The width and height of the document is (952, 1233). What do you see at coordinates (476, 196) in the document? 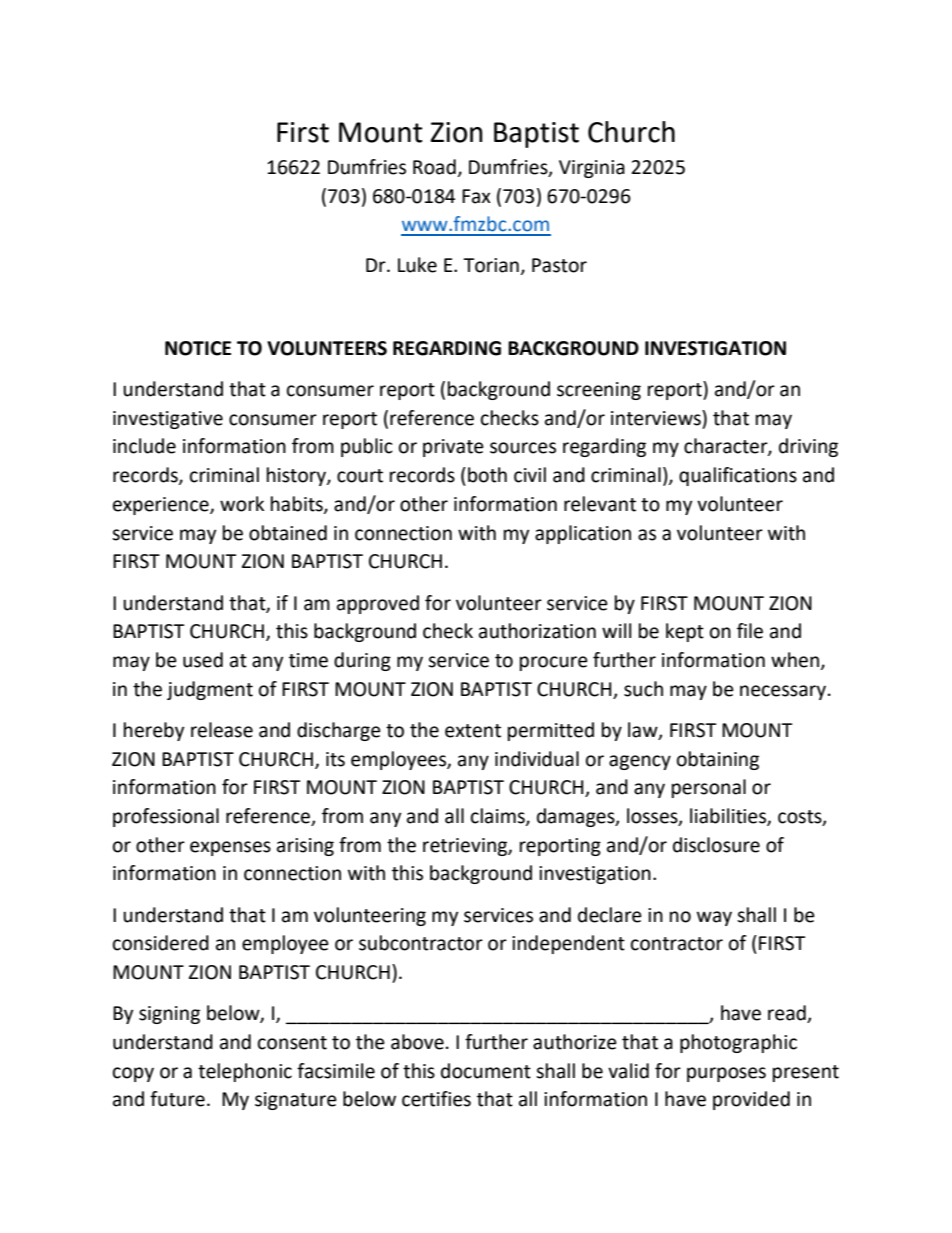
I see `Fax` at bounding box center [476, 196].
